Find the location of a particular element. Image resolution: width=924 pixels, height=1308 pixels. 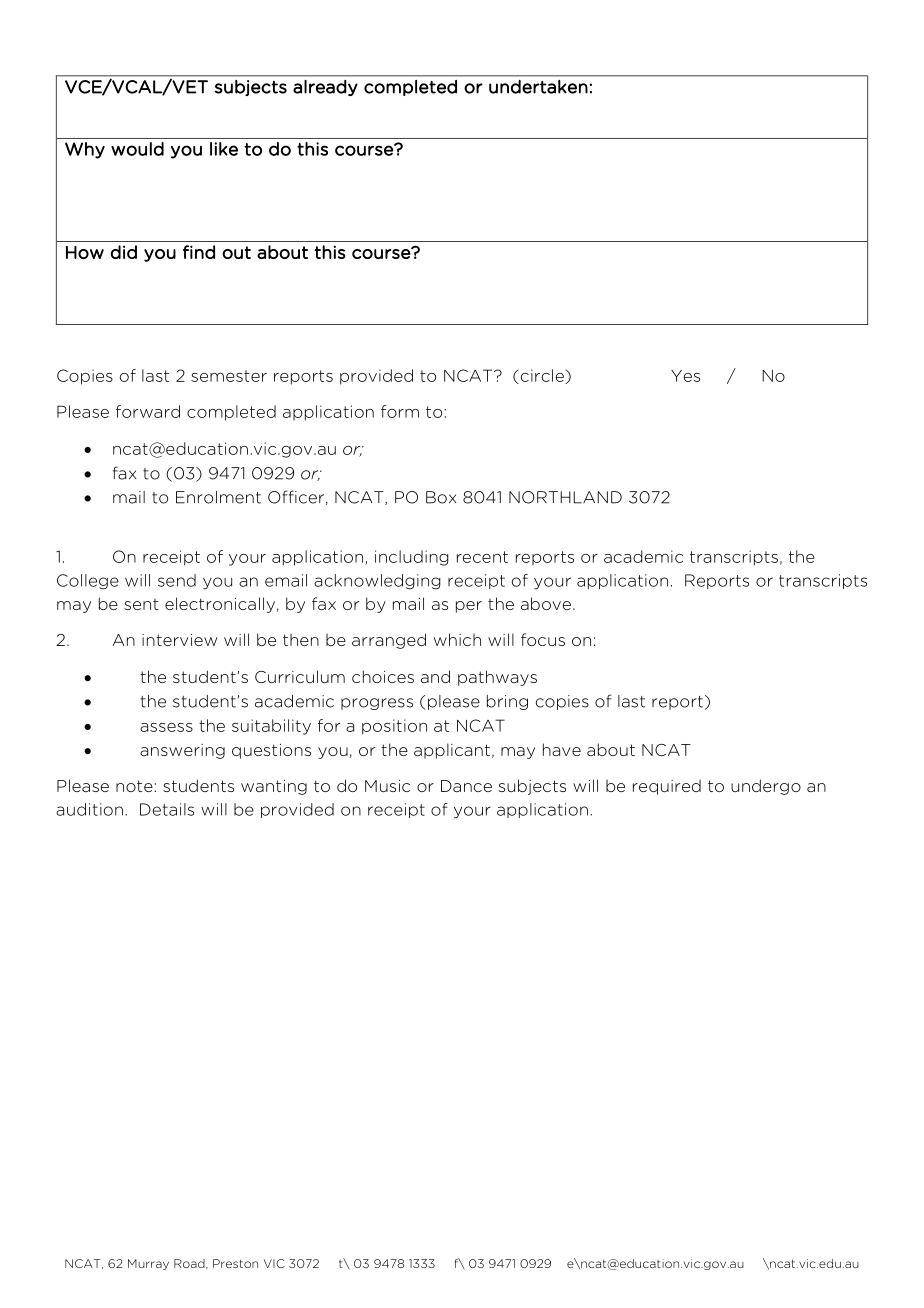

already is located at coordinates (325, 88).
